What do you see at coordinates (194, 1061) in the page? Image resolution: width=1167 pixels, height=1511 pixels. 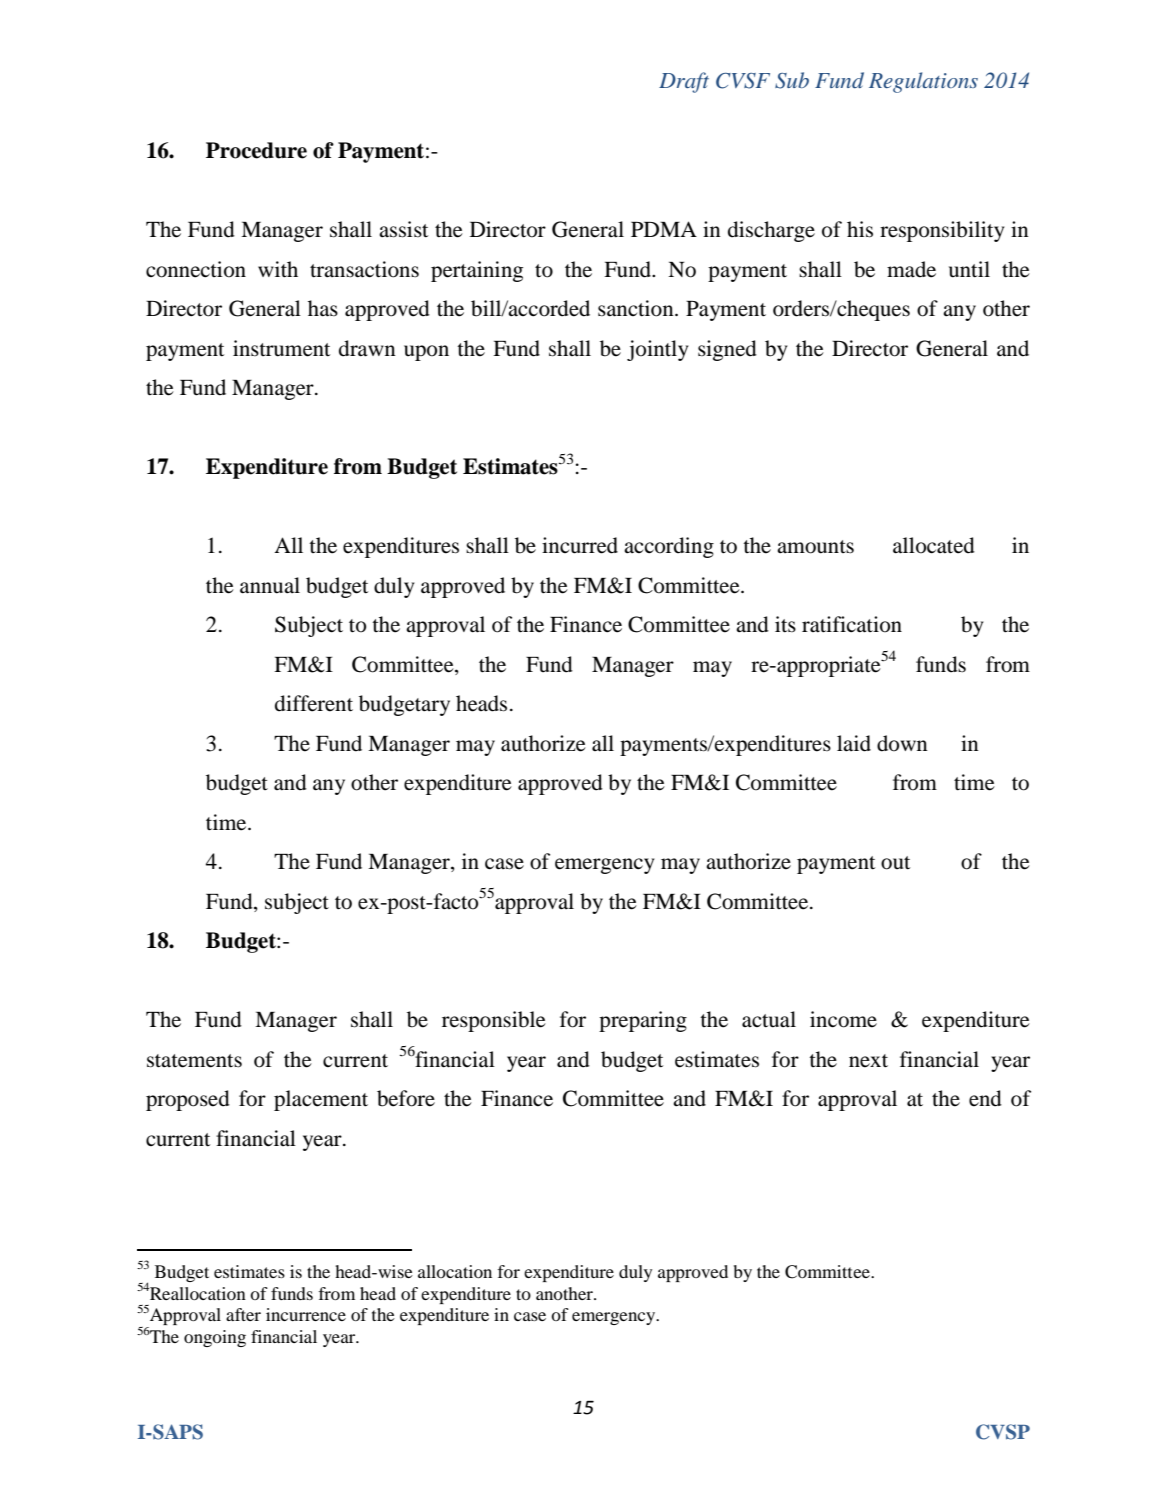 I see `statements` at bounding box center [194, 1061].
